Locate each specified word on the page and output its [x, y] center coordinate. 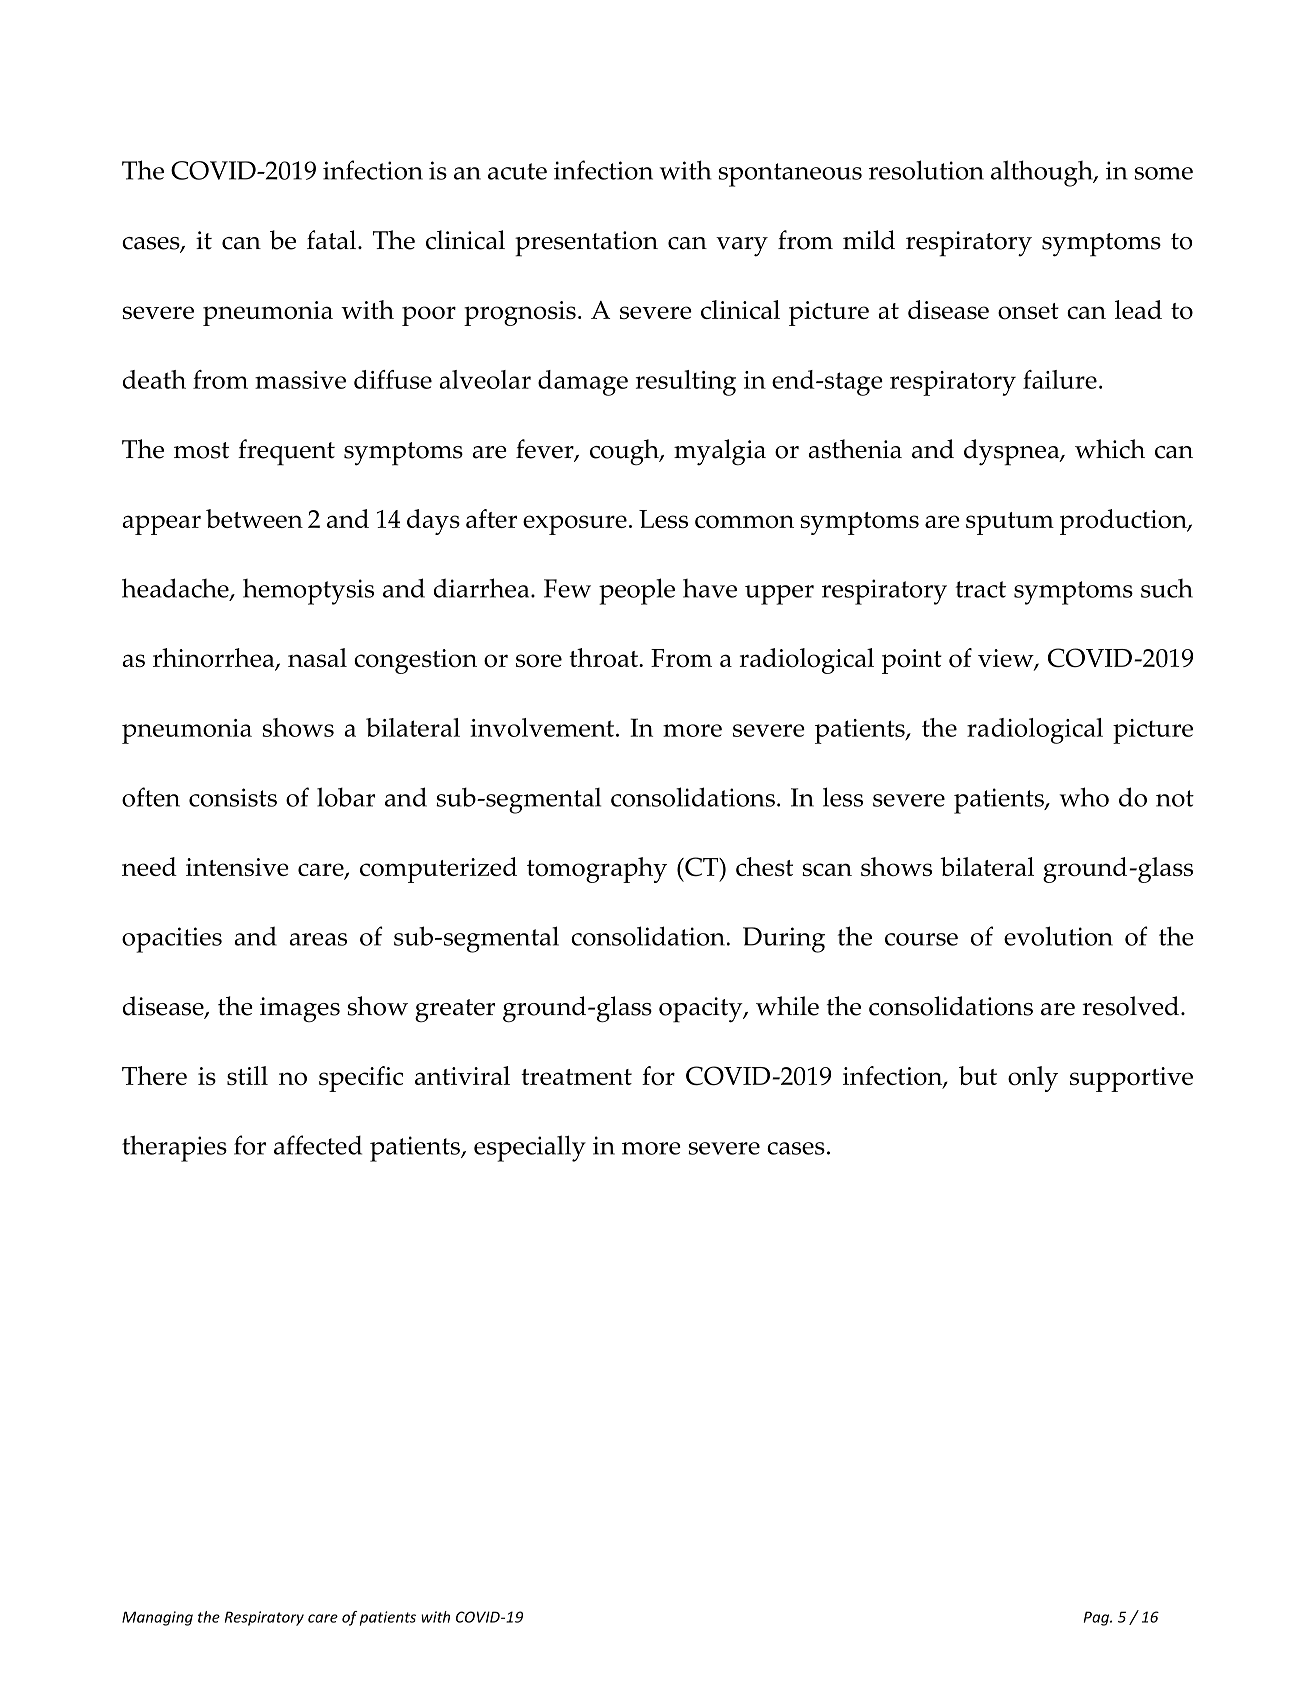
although [1043, 173]
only [1033, 1079]
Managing [157, 1618]
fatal [333, 240]
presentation [586, 244]
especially [530, 1148]
